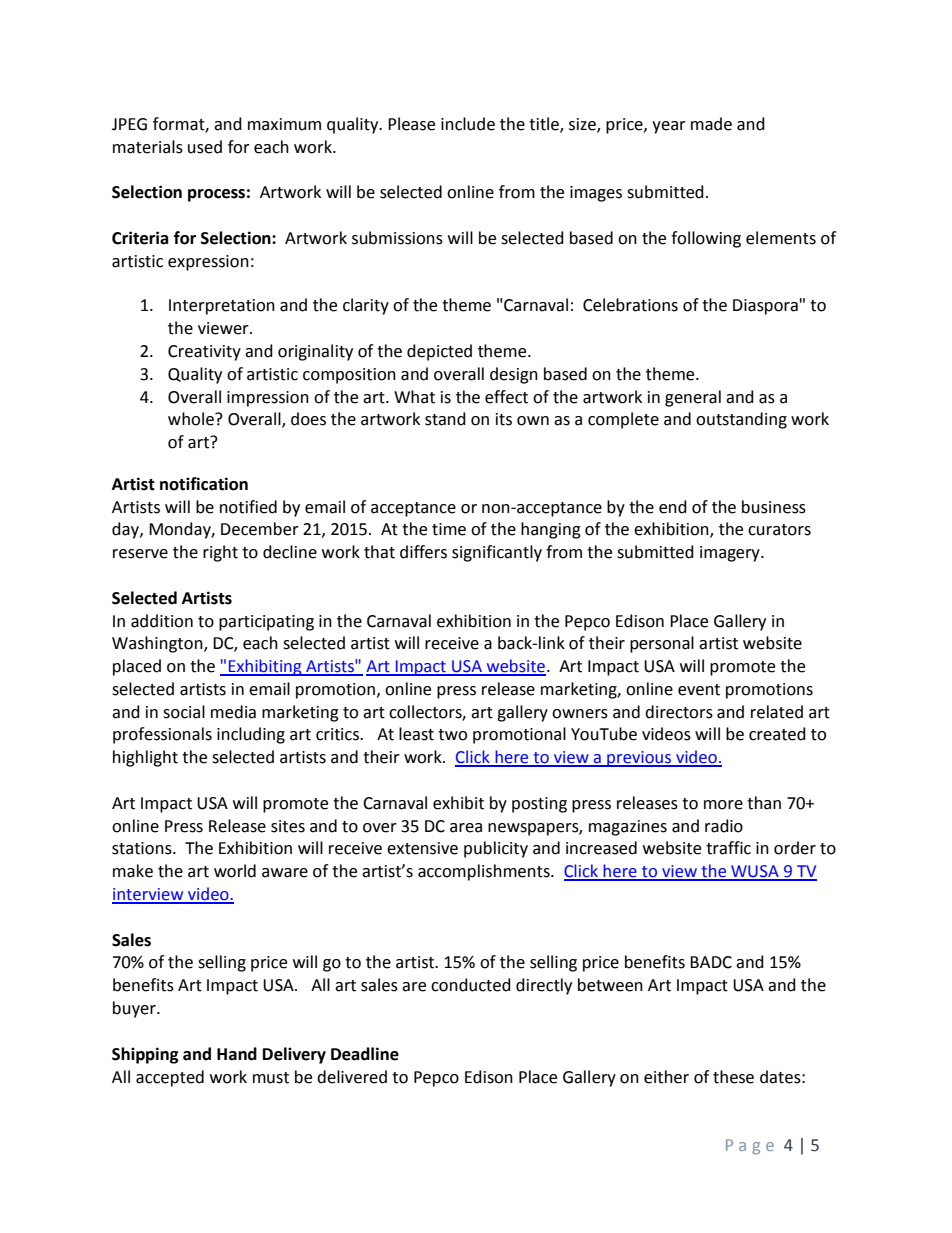 The image size is (952, 1233). What do you see at coordinates (468, 124) in the page?
I see `include` at bounding box center [468, 124].
